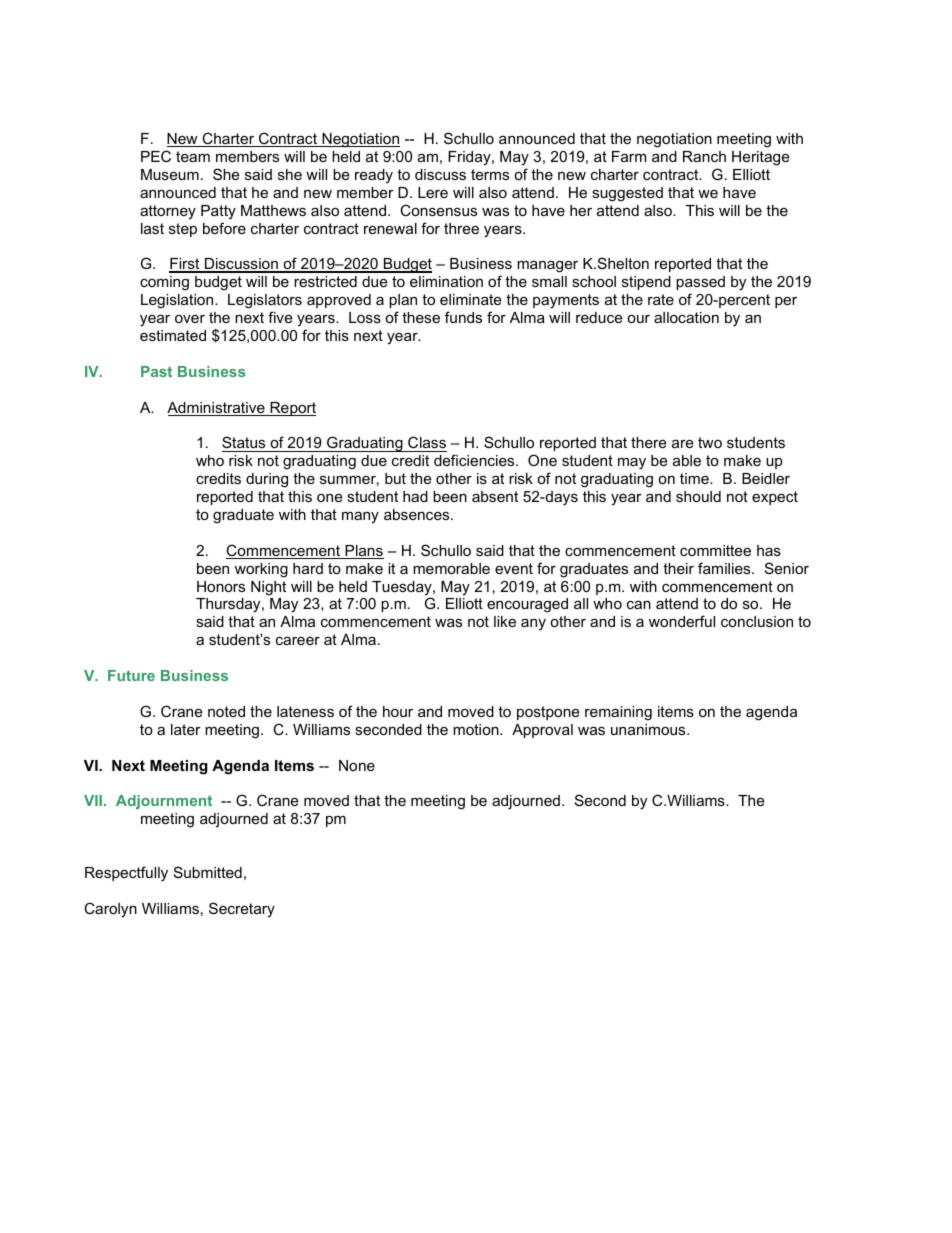 The image size is (952, 1233). What do you see at coordinates (475, 460) in the screenshot?
I see `deficiencies` at bounding box center [475, 460].
